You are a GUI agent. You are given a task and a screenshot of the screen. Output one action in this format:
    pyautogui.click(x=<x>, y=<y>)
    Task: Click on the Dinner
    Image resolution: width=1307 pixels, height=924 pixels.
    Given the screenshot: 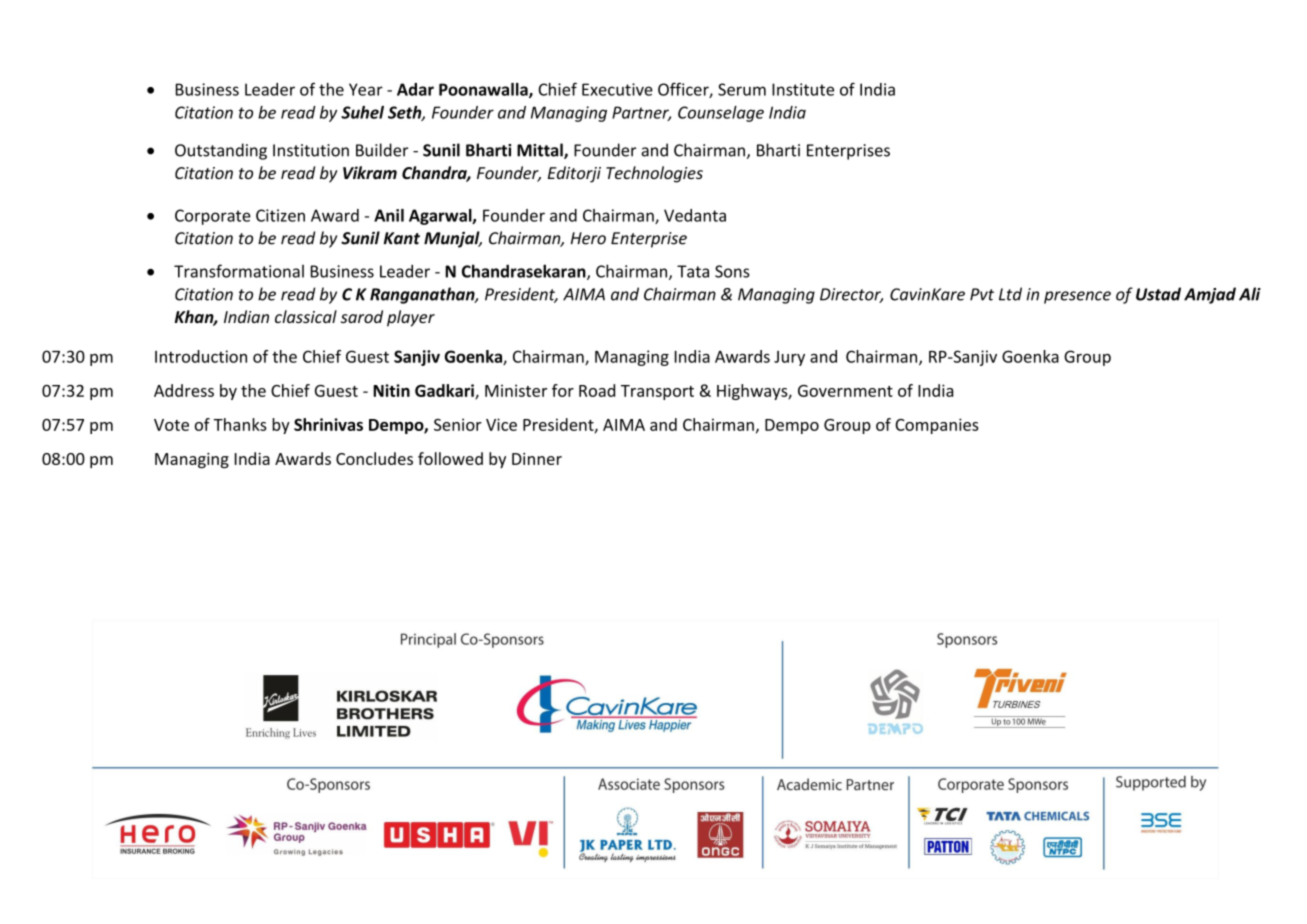 What is the action you would take?
    pyautogui.click(x=537, y=459)
